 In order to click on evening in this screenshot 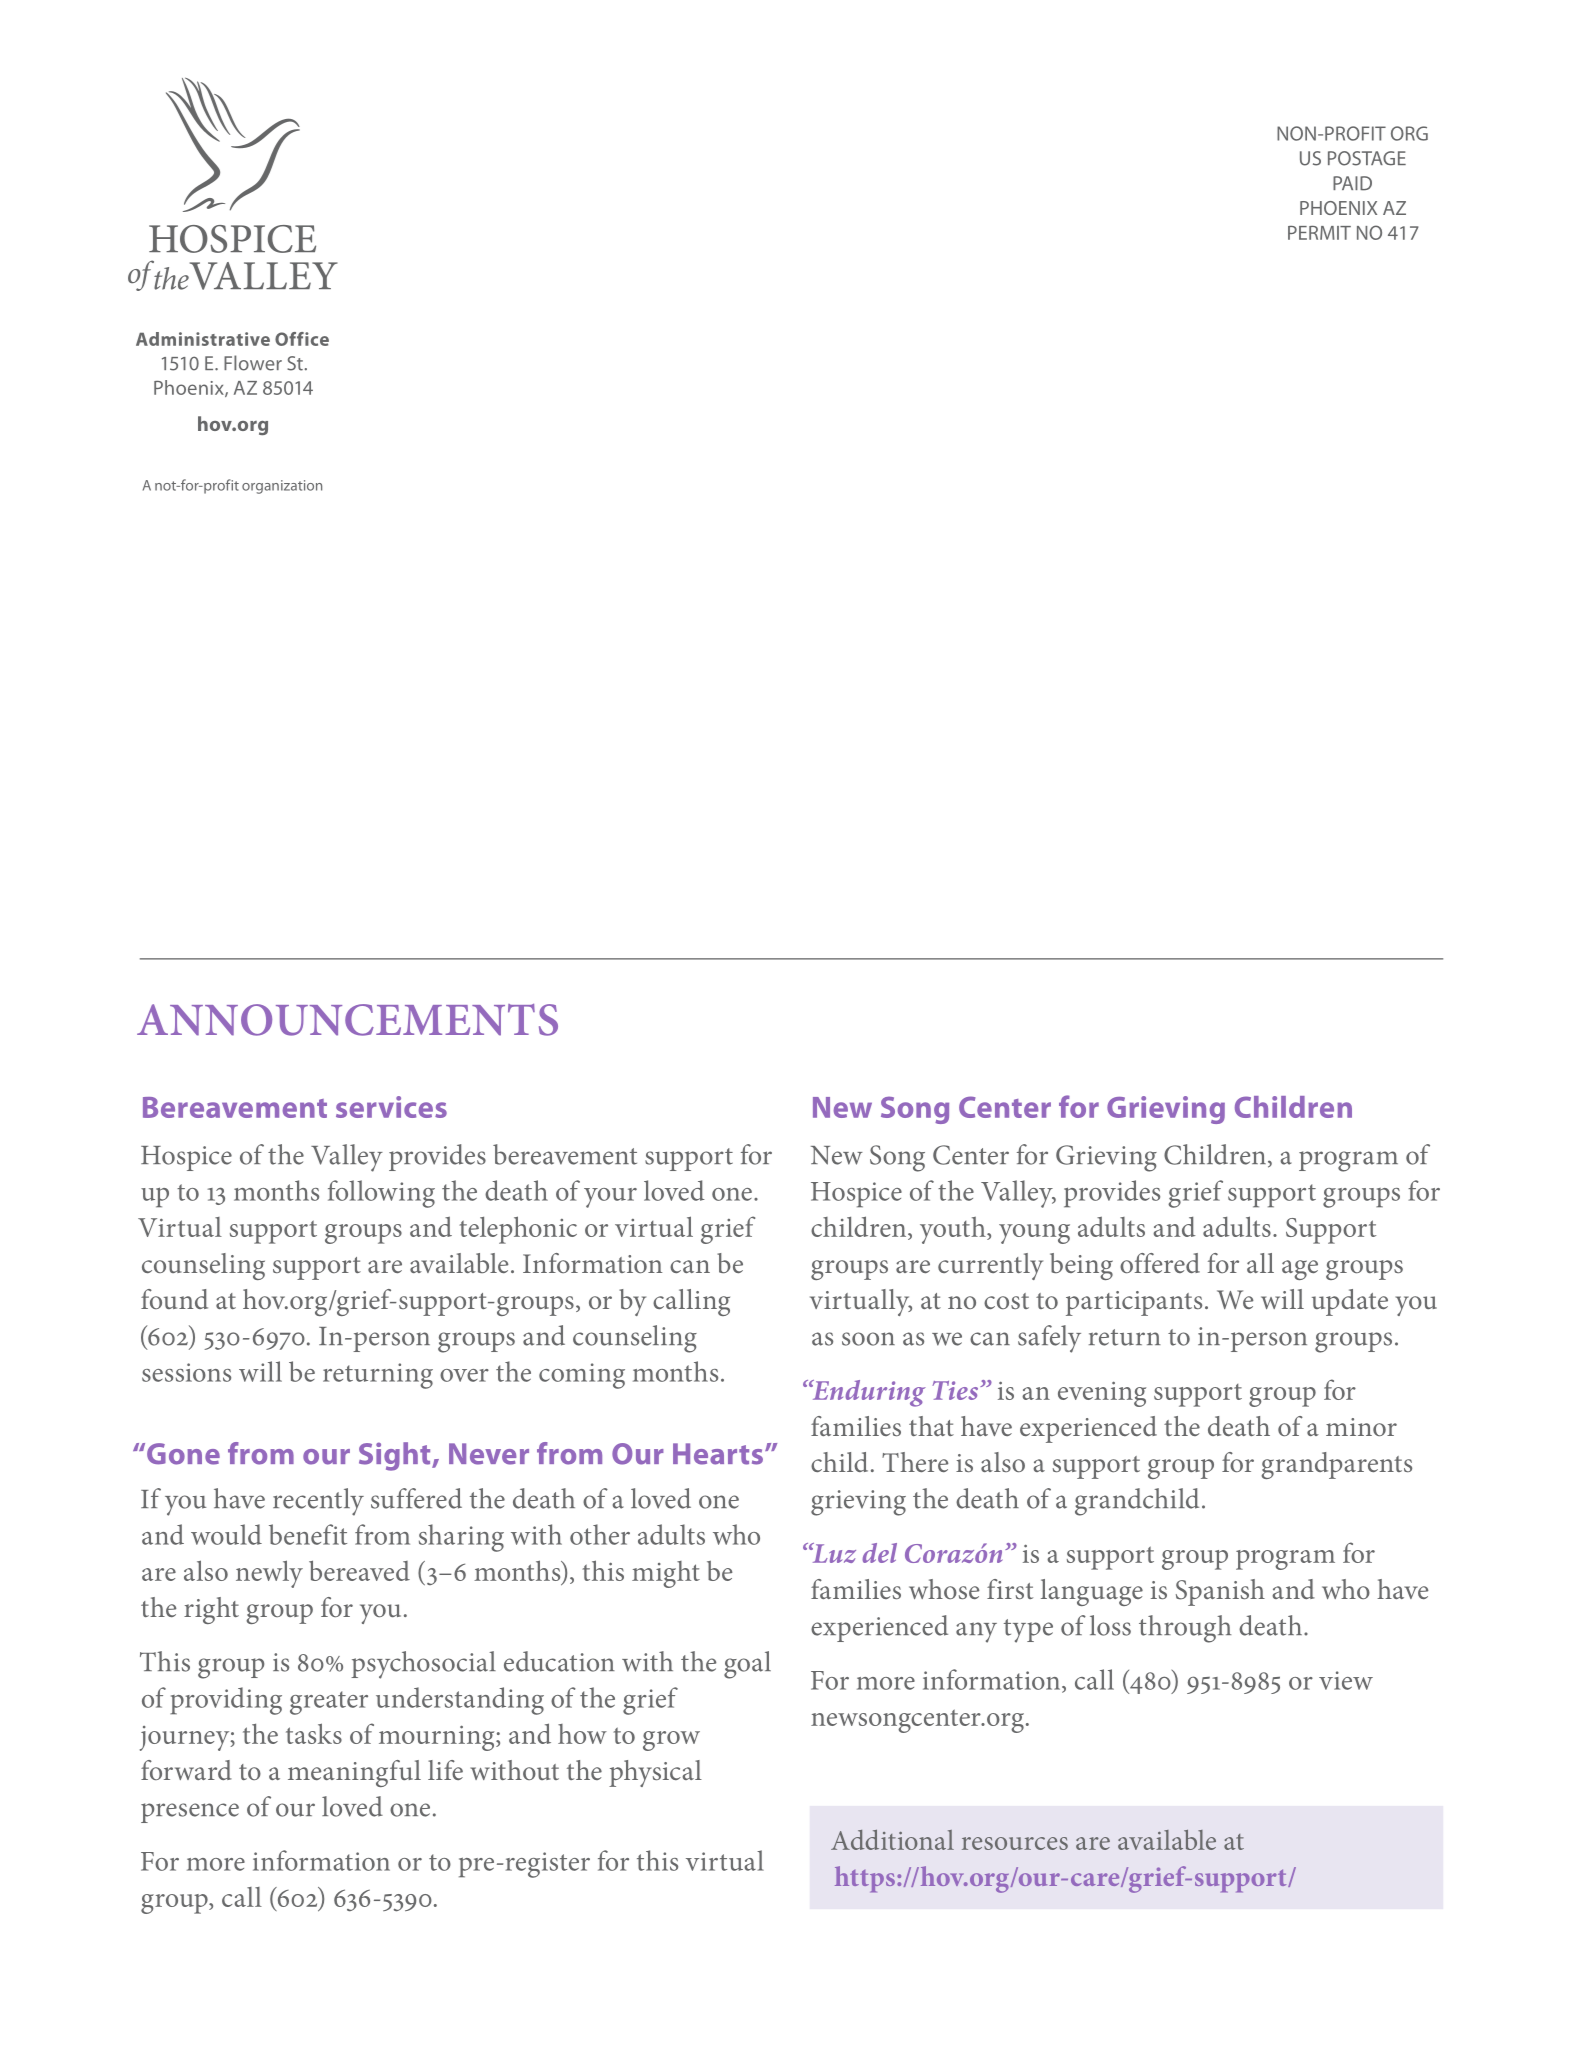, I will do `click(1102, 1394)`.
